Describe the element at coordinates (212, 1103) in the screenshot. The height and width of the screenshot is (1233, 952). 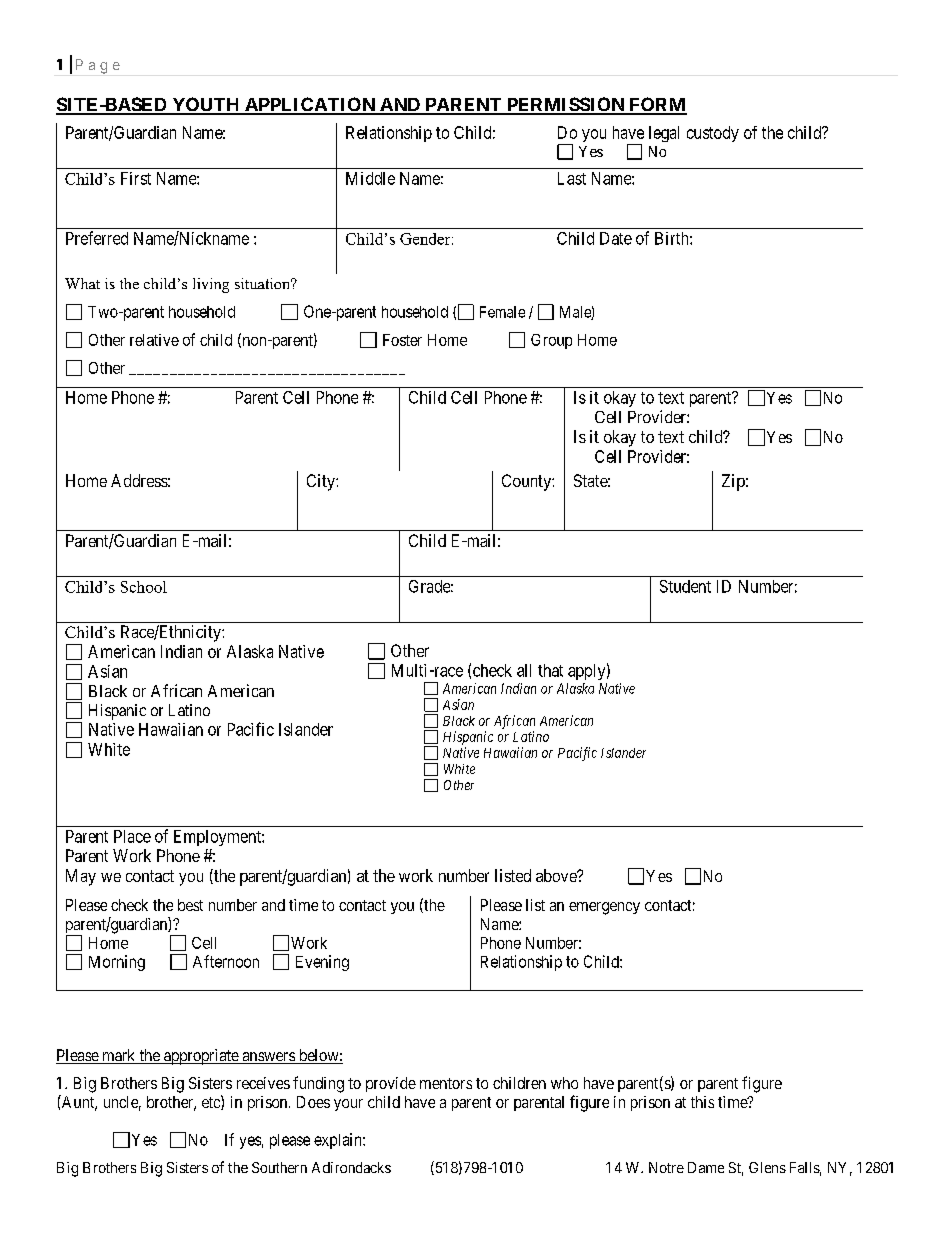
I see `etc` at that location.
